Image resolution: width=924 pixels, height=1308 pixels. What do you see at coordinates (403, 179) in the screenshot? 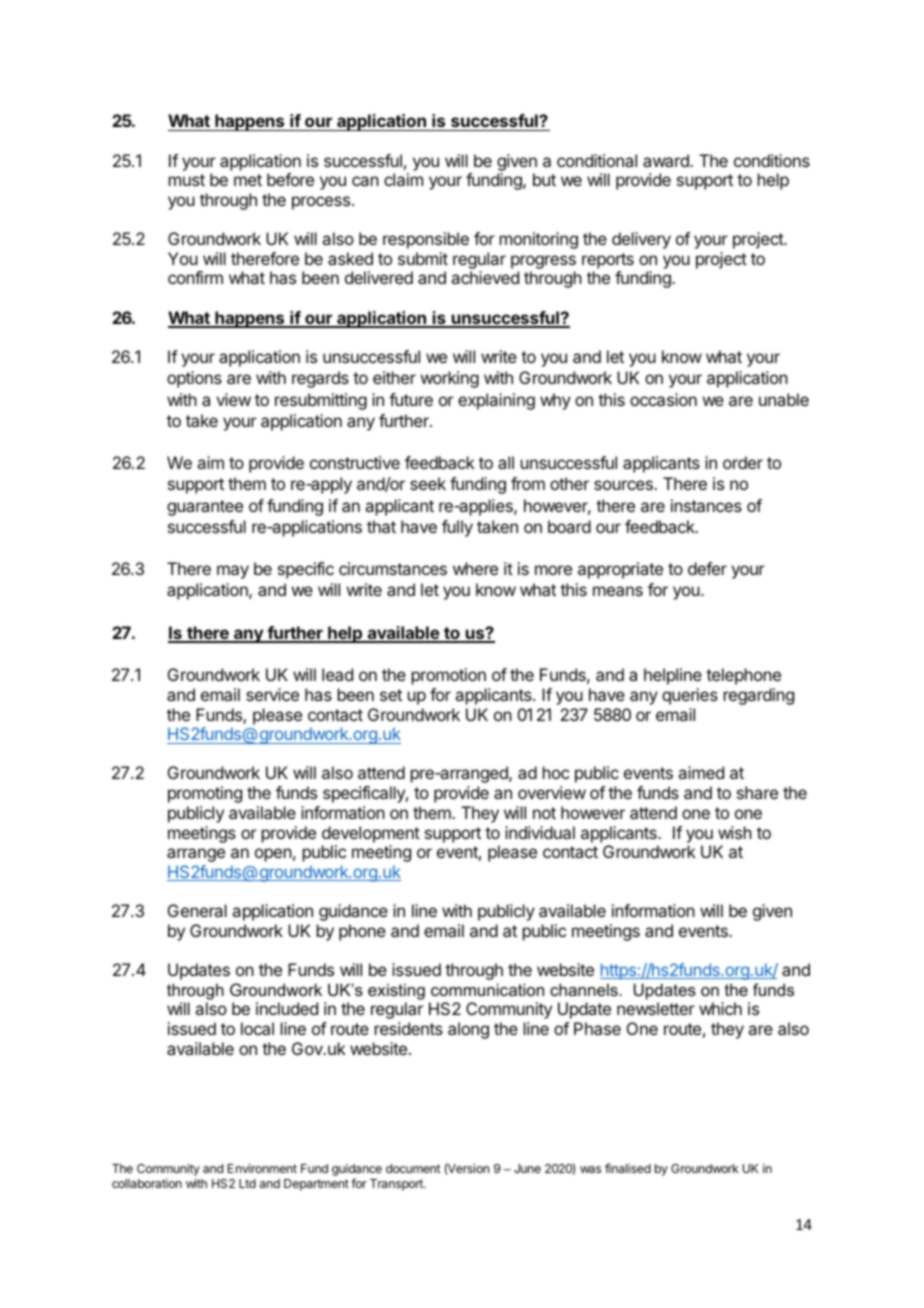
I see `claim` at bounding box center [403, 179].
